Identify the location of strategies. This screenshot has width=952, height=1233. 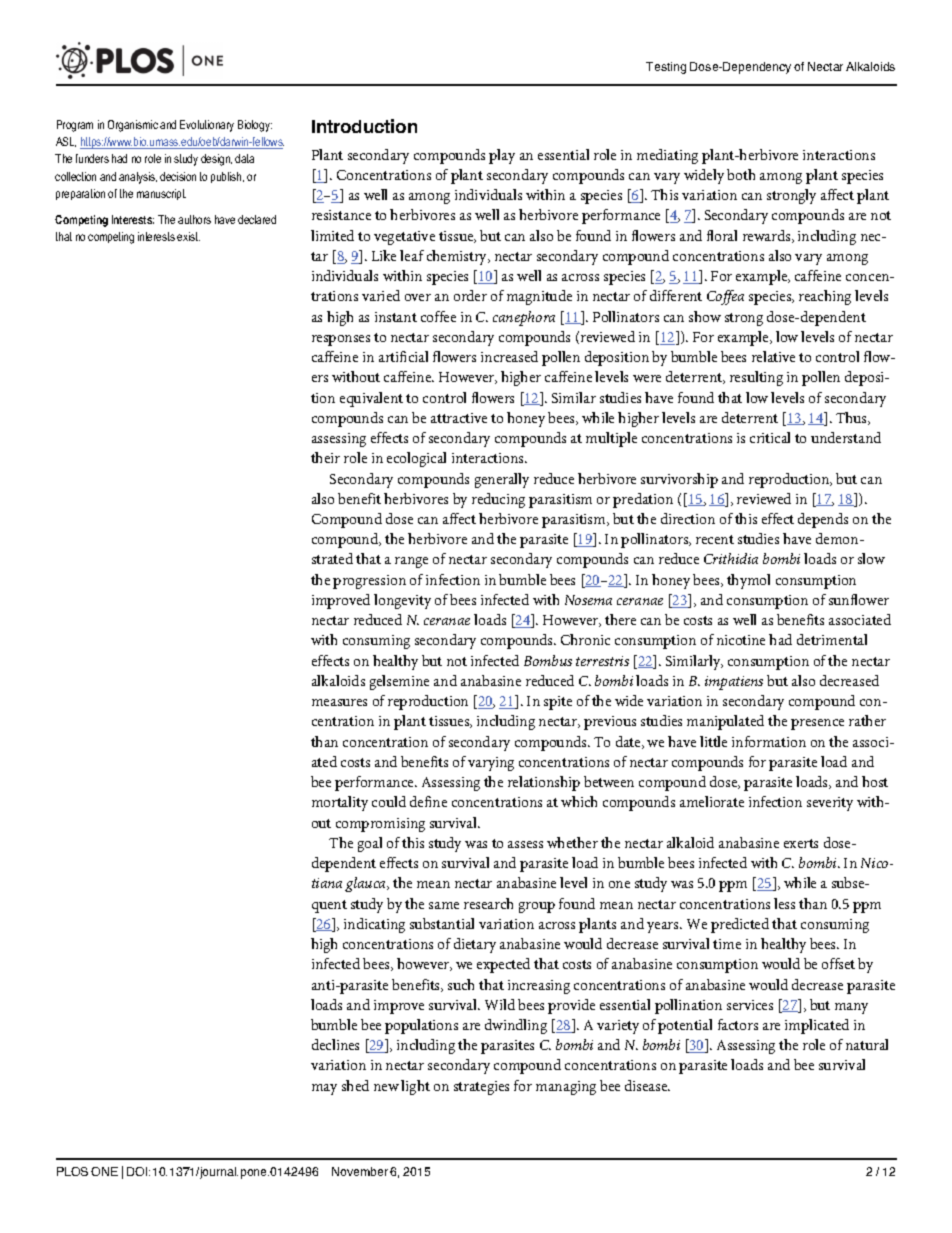
(481, 1088).
